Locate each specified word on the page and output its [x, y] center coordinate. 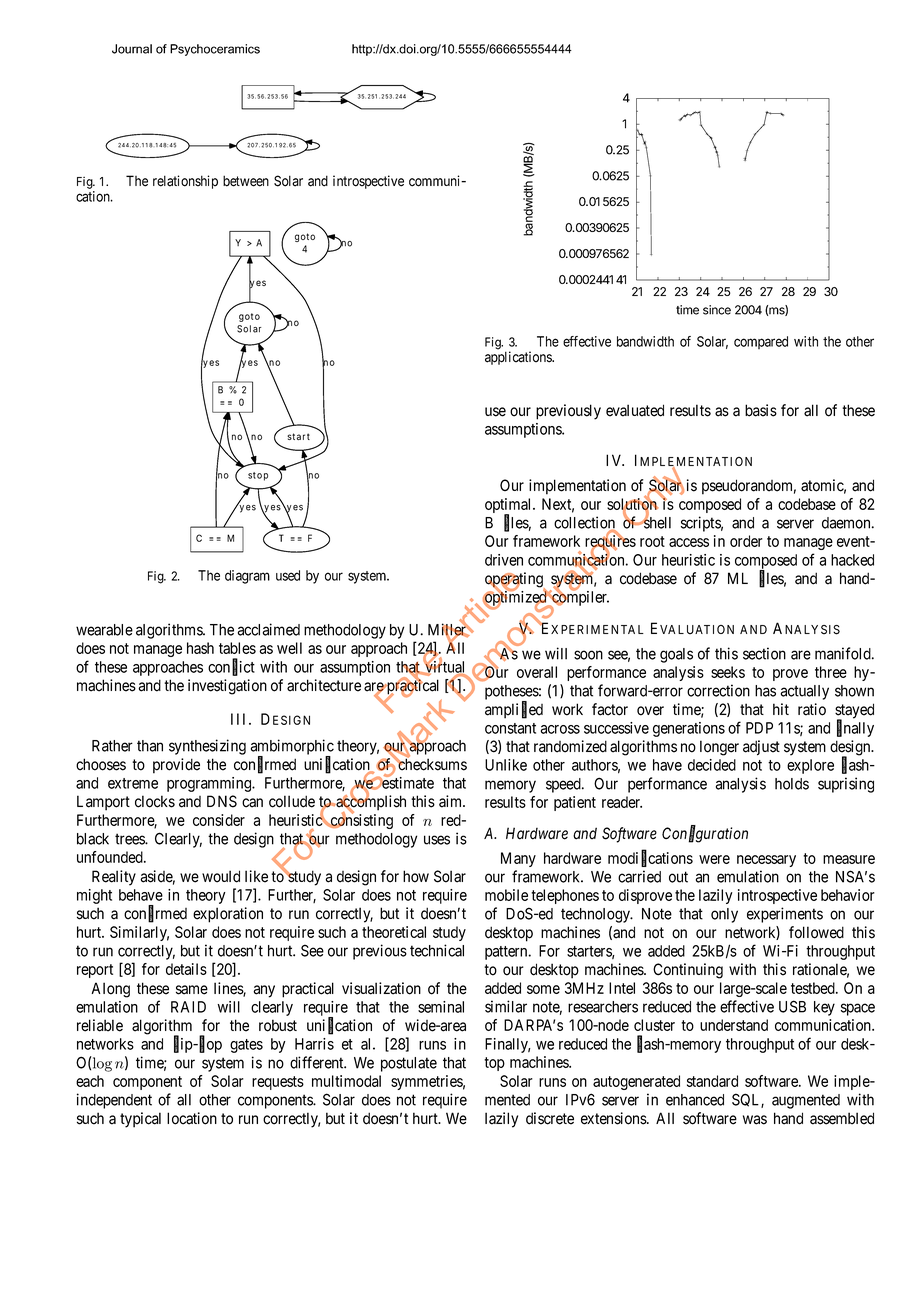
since [717, 310]
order [746, 541]
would [221, 876]
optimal [509, 507]
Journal [132, 49]
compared [761, 342]
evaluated [635, 410]
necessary [766, 861]
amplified [514, 710]
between [246, 181]
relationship [185, 182]
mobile [506, 895]
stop [258, 476]
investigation [227, 687]
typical [140, 1120]
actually [805, 692]
